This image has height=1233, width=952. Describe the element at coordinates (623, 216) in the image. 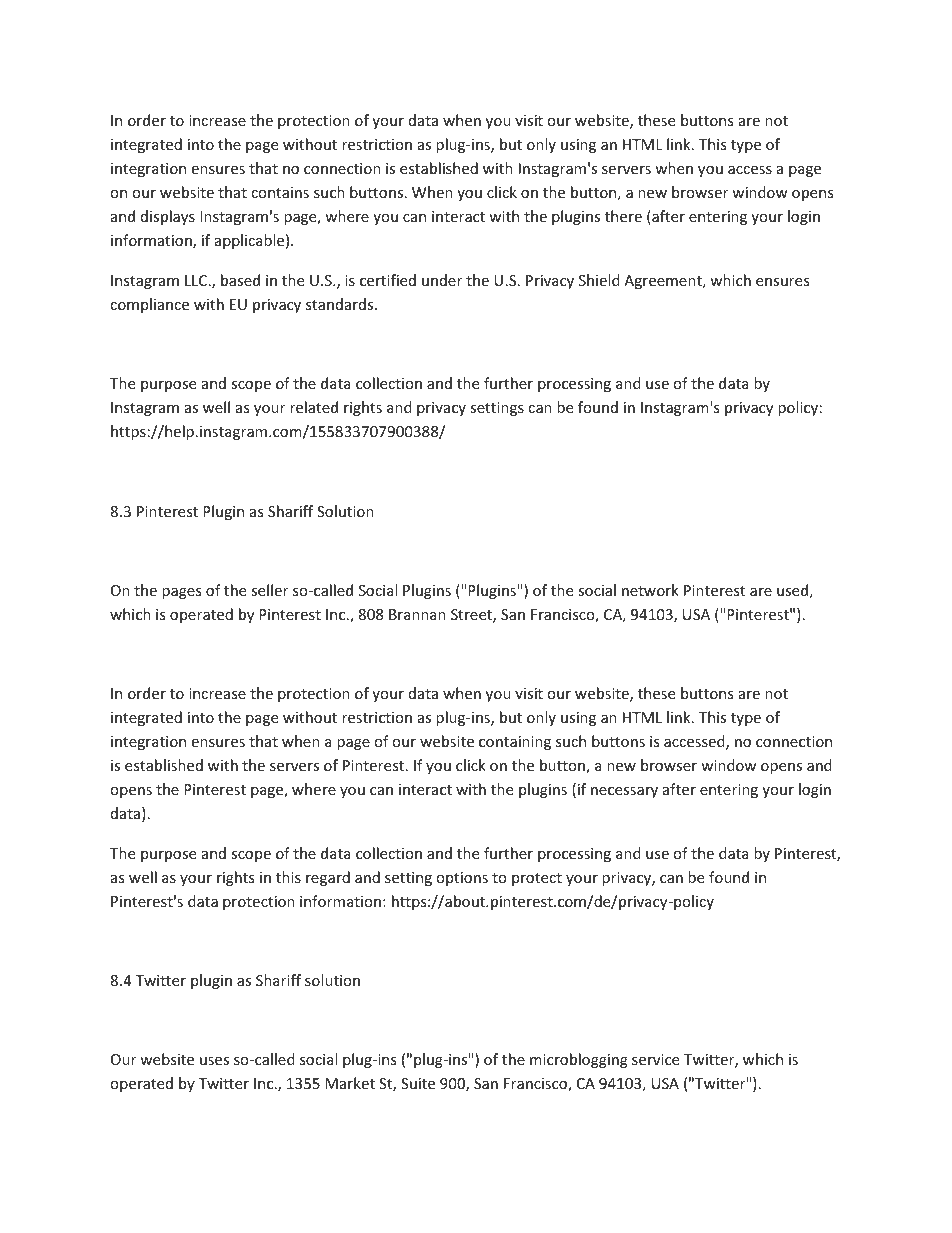

I see `there` at that location.
